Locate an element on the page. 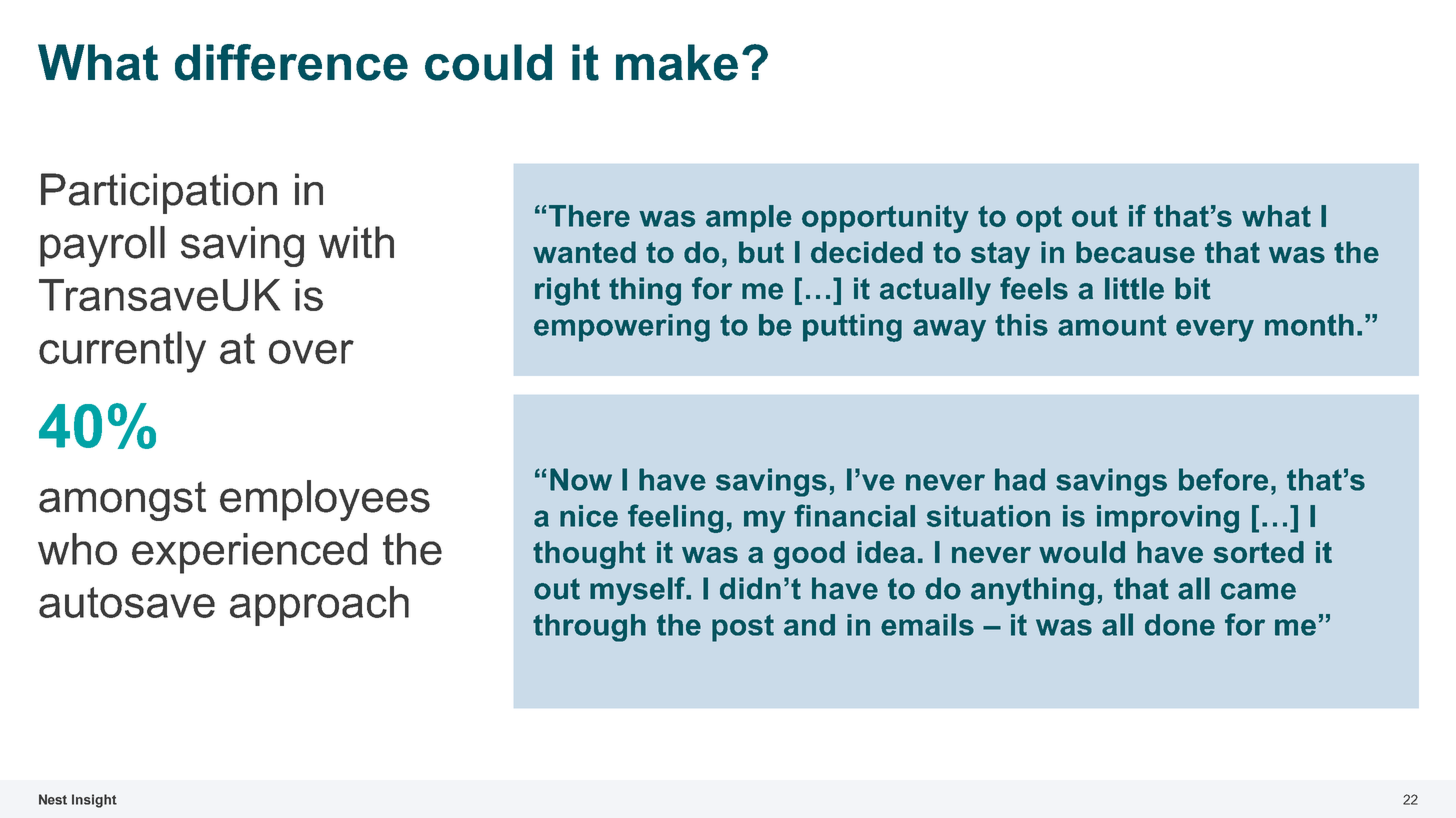 Image resolution: width=1456 pixels, height=818 pixels. post is located at coordinates (743, 628).
